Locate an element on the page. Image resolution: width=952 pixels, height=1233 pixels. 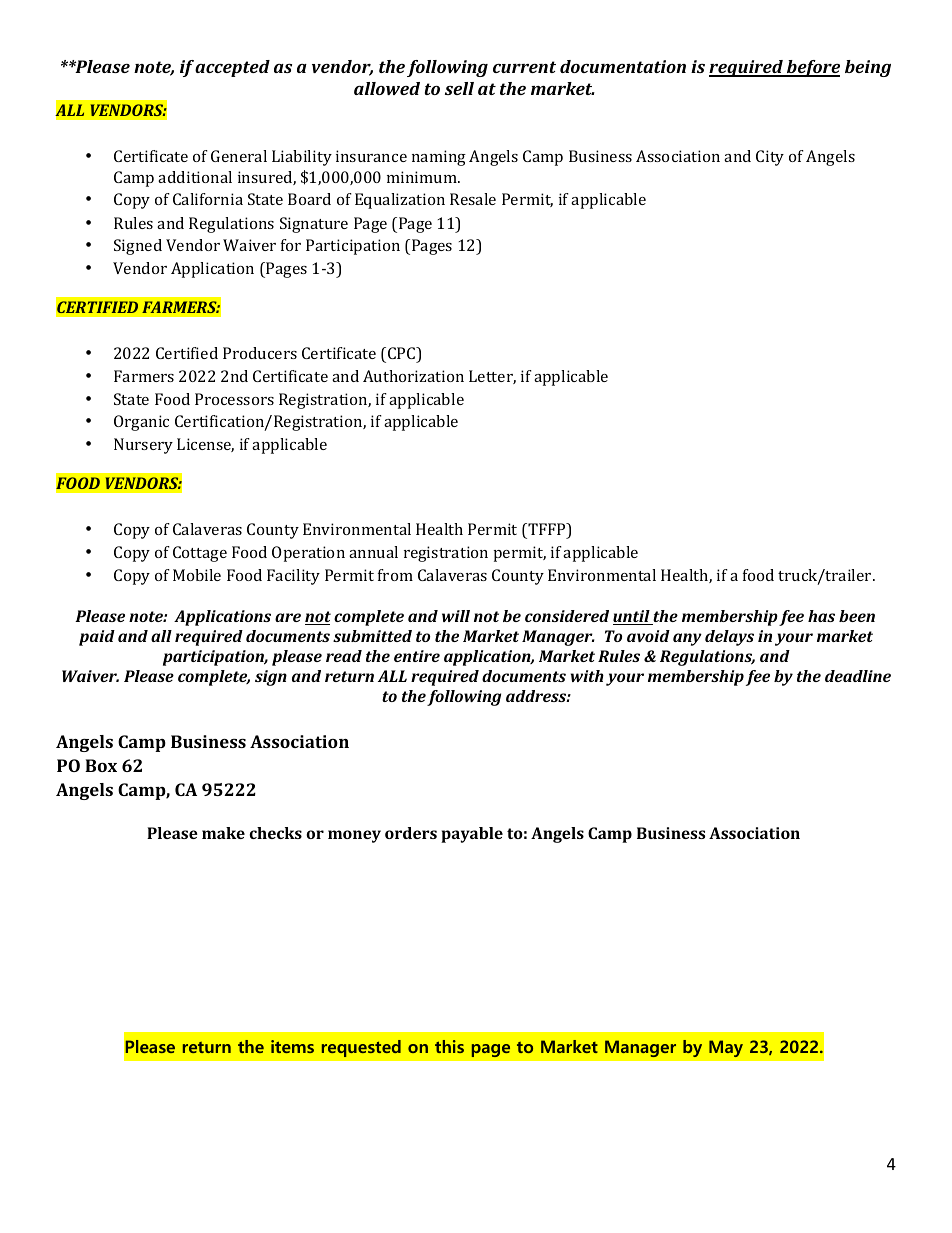
accepted is located at coordinates (232, 68).
